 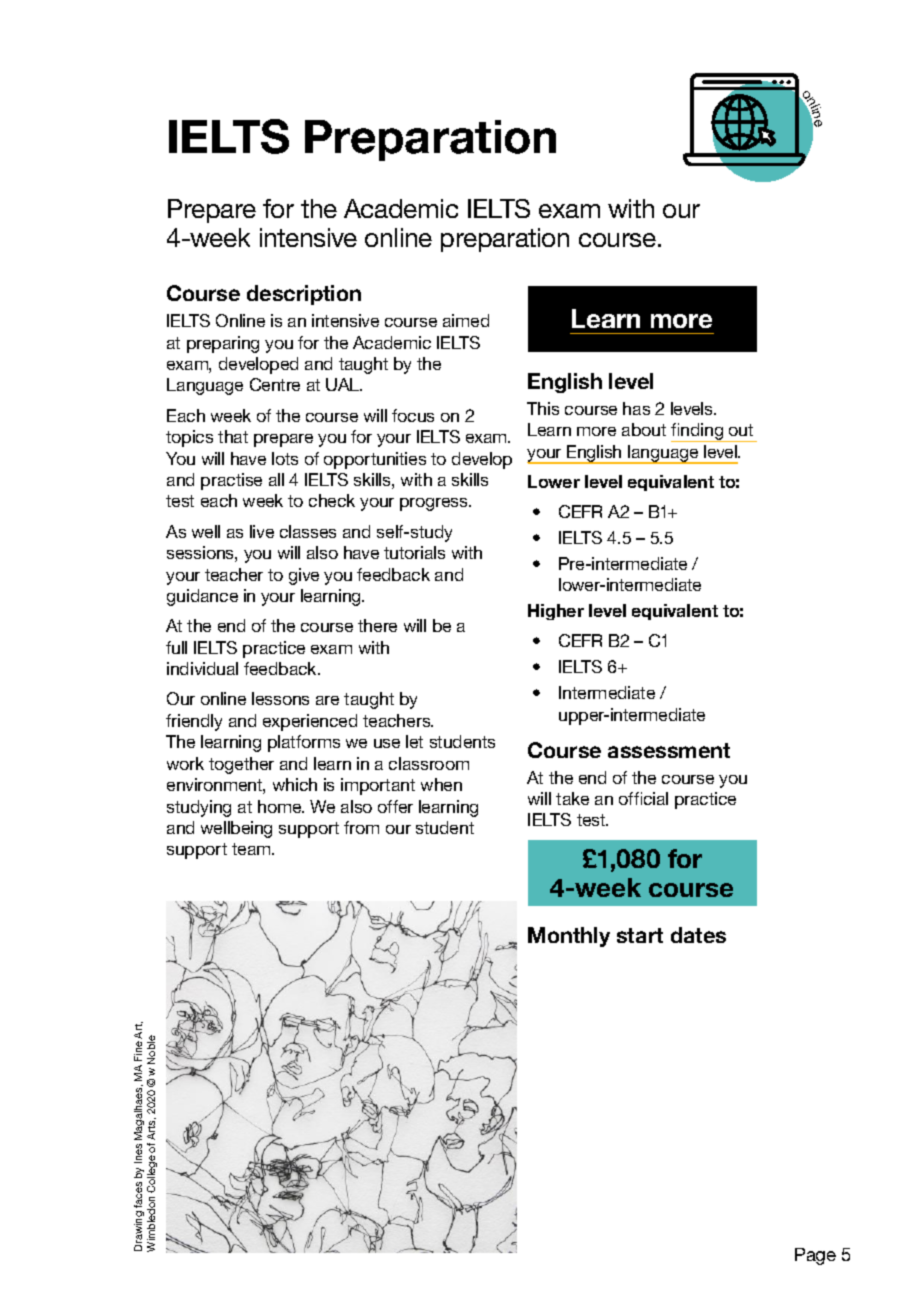 I want to click on guidance, so click(x=202, y=597).
